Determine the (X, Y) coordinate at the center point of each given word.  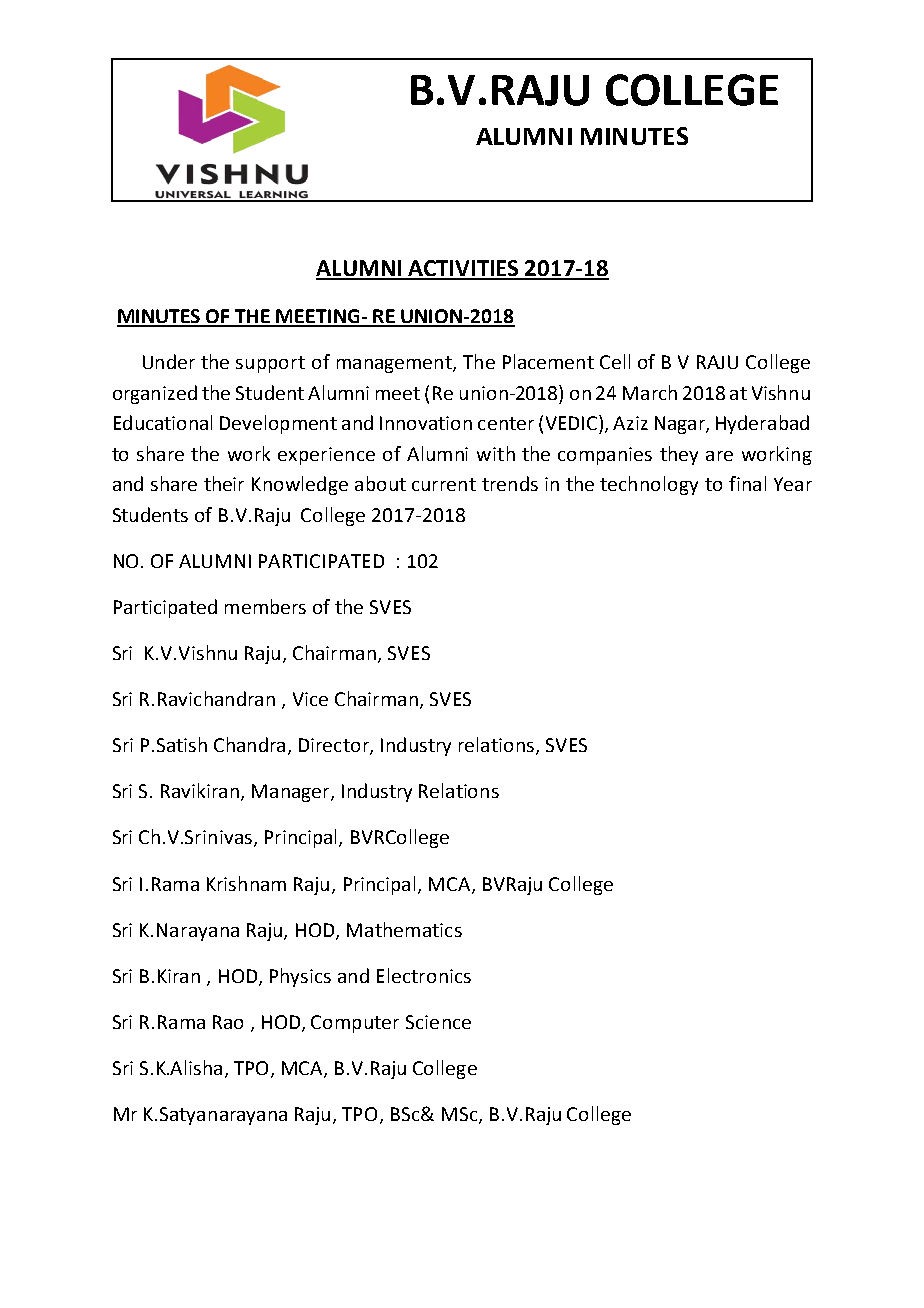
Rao (228, 1022)
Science (438, 1022)
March (650, 392)
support (270, 364)
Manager (292, 793)
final (747, 483)
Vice (310, 699)
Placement (548, 361)
